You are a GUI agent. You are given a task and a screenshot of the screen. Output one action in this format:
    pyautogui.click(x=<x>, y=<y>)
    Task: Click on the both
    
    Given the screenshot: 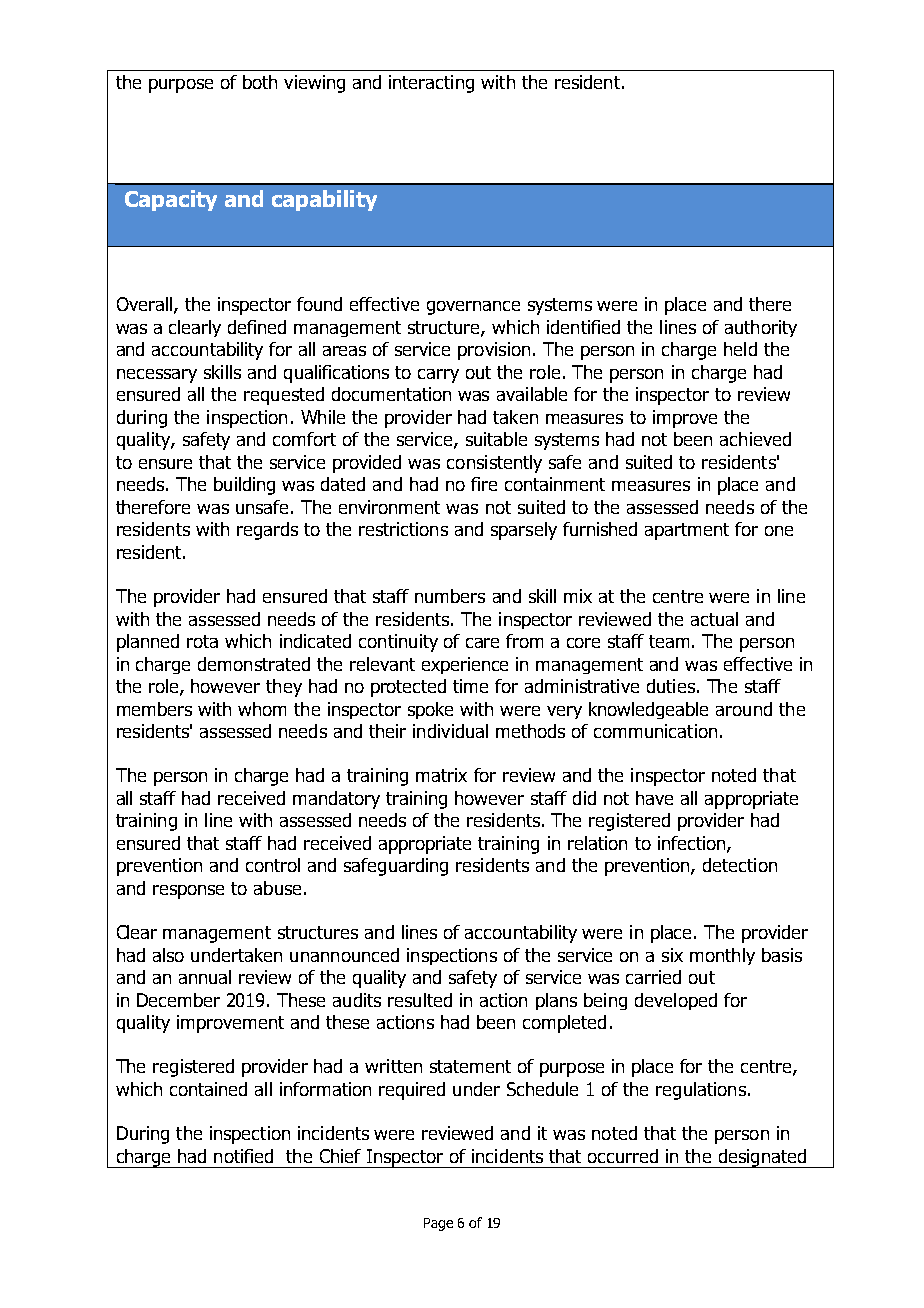 What is the action you would take?
    pyautogui.click(x=260, y=82)
